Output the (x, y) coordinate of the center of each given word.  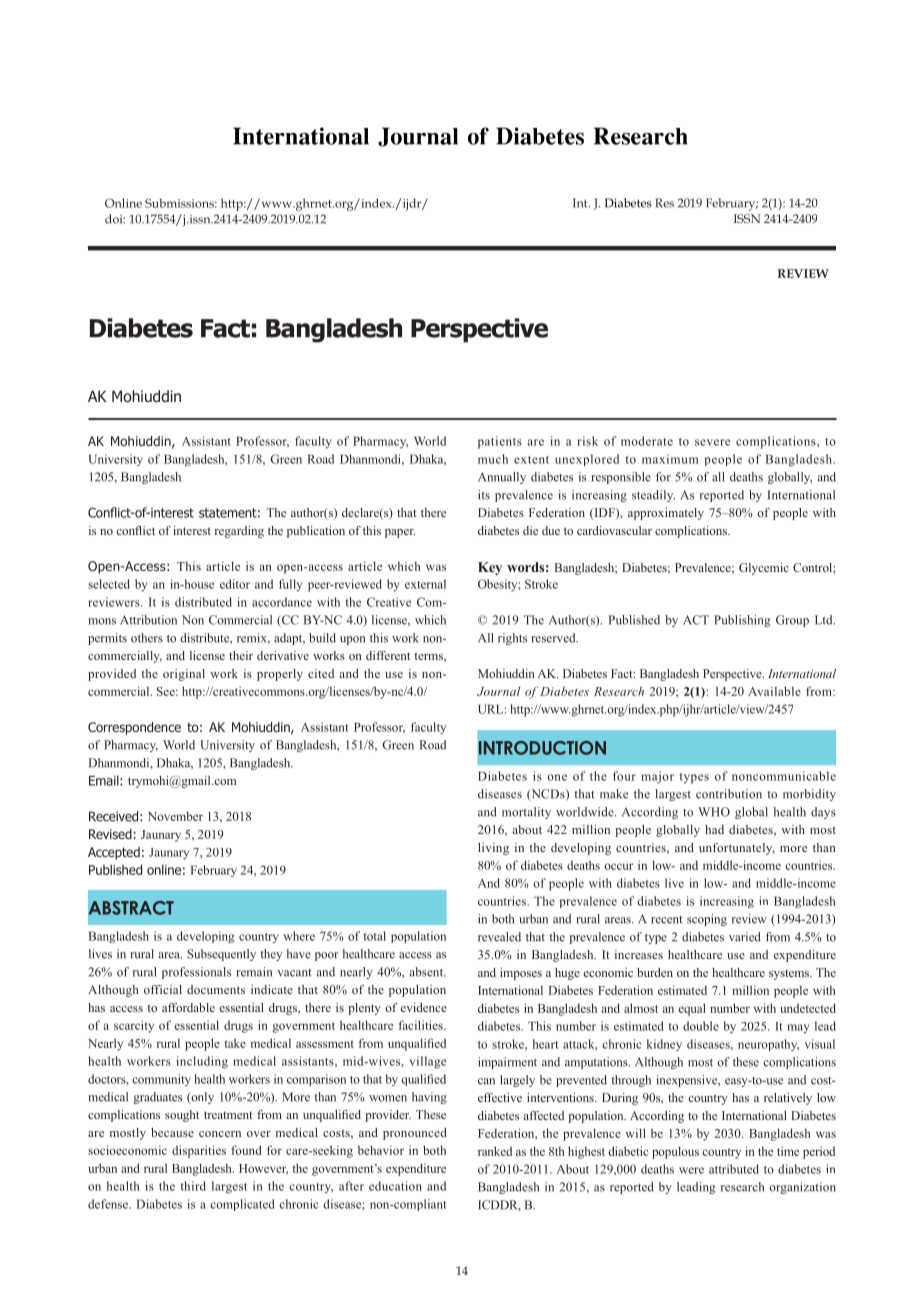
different (388, 655)
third (193, 1186)
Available (774, 691)
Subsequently (221, 955)
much (493, 459)
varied (745, 937)
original (184, 675)
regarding (239, 532)
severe (712, 442)
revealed (499, 937)
